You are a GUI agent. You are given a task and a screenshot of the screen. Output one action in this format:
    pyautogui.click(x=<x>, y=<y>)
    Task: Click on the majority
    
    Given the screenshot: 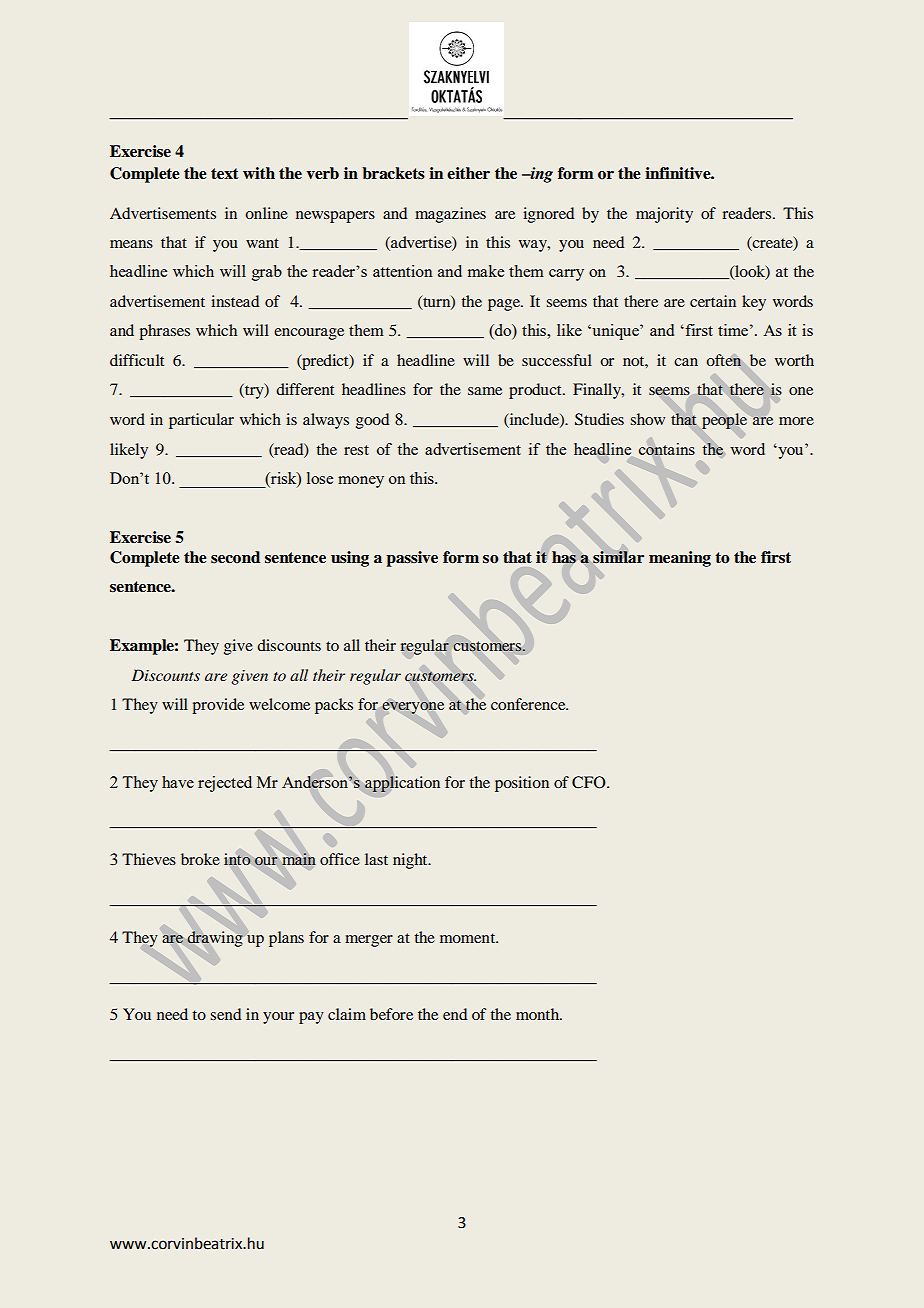 What is the action you would take?
    pyautogui.click(x=664, y=215)
